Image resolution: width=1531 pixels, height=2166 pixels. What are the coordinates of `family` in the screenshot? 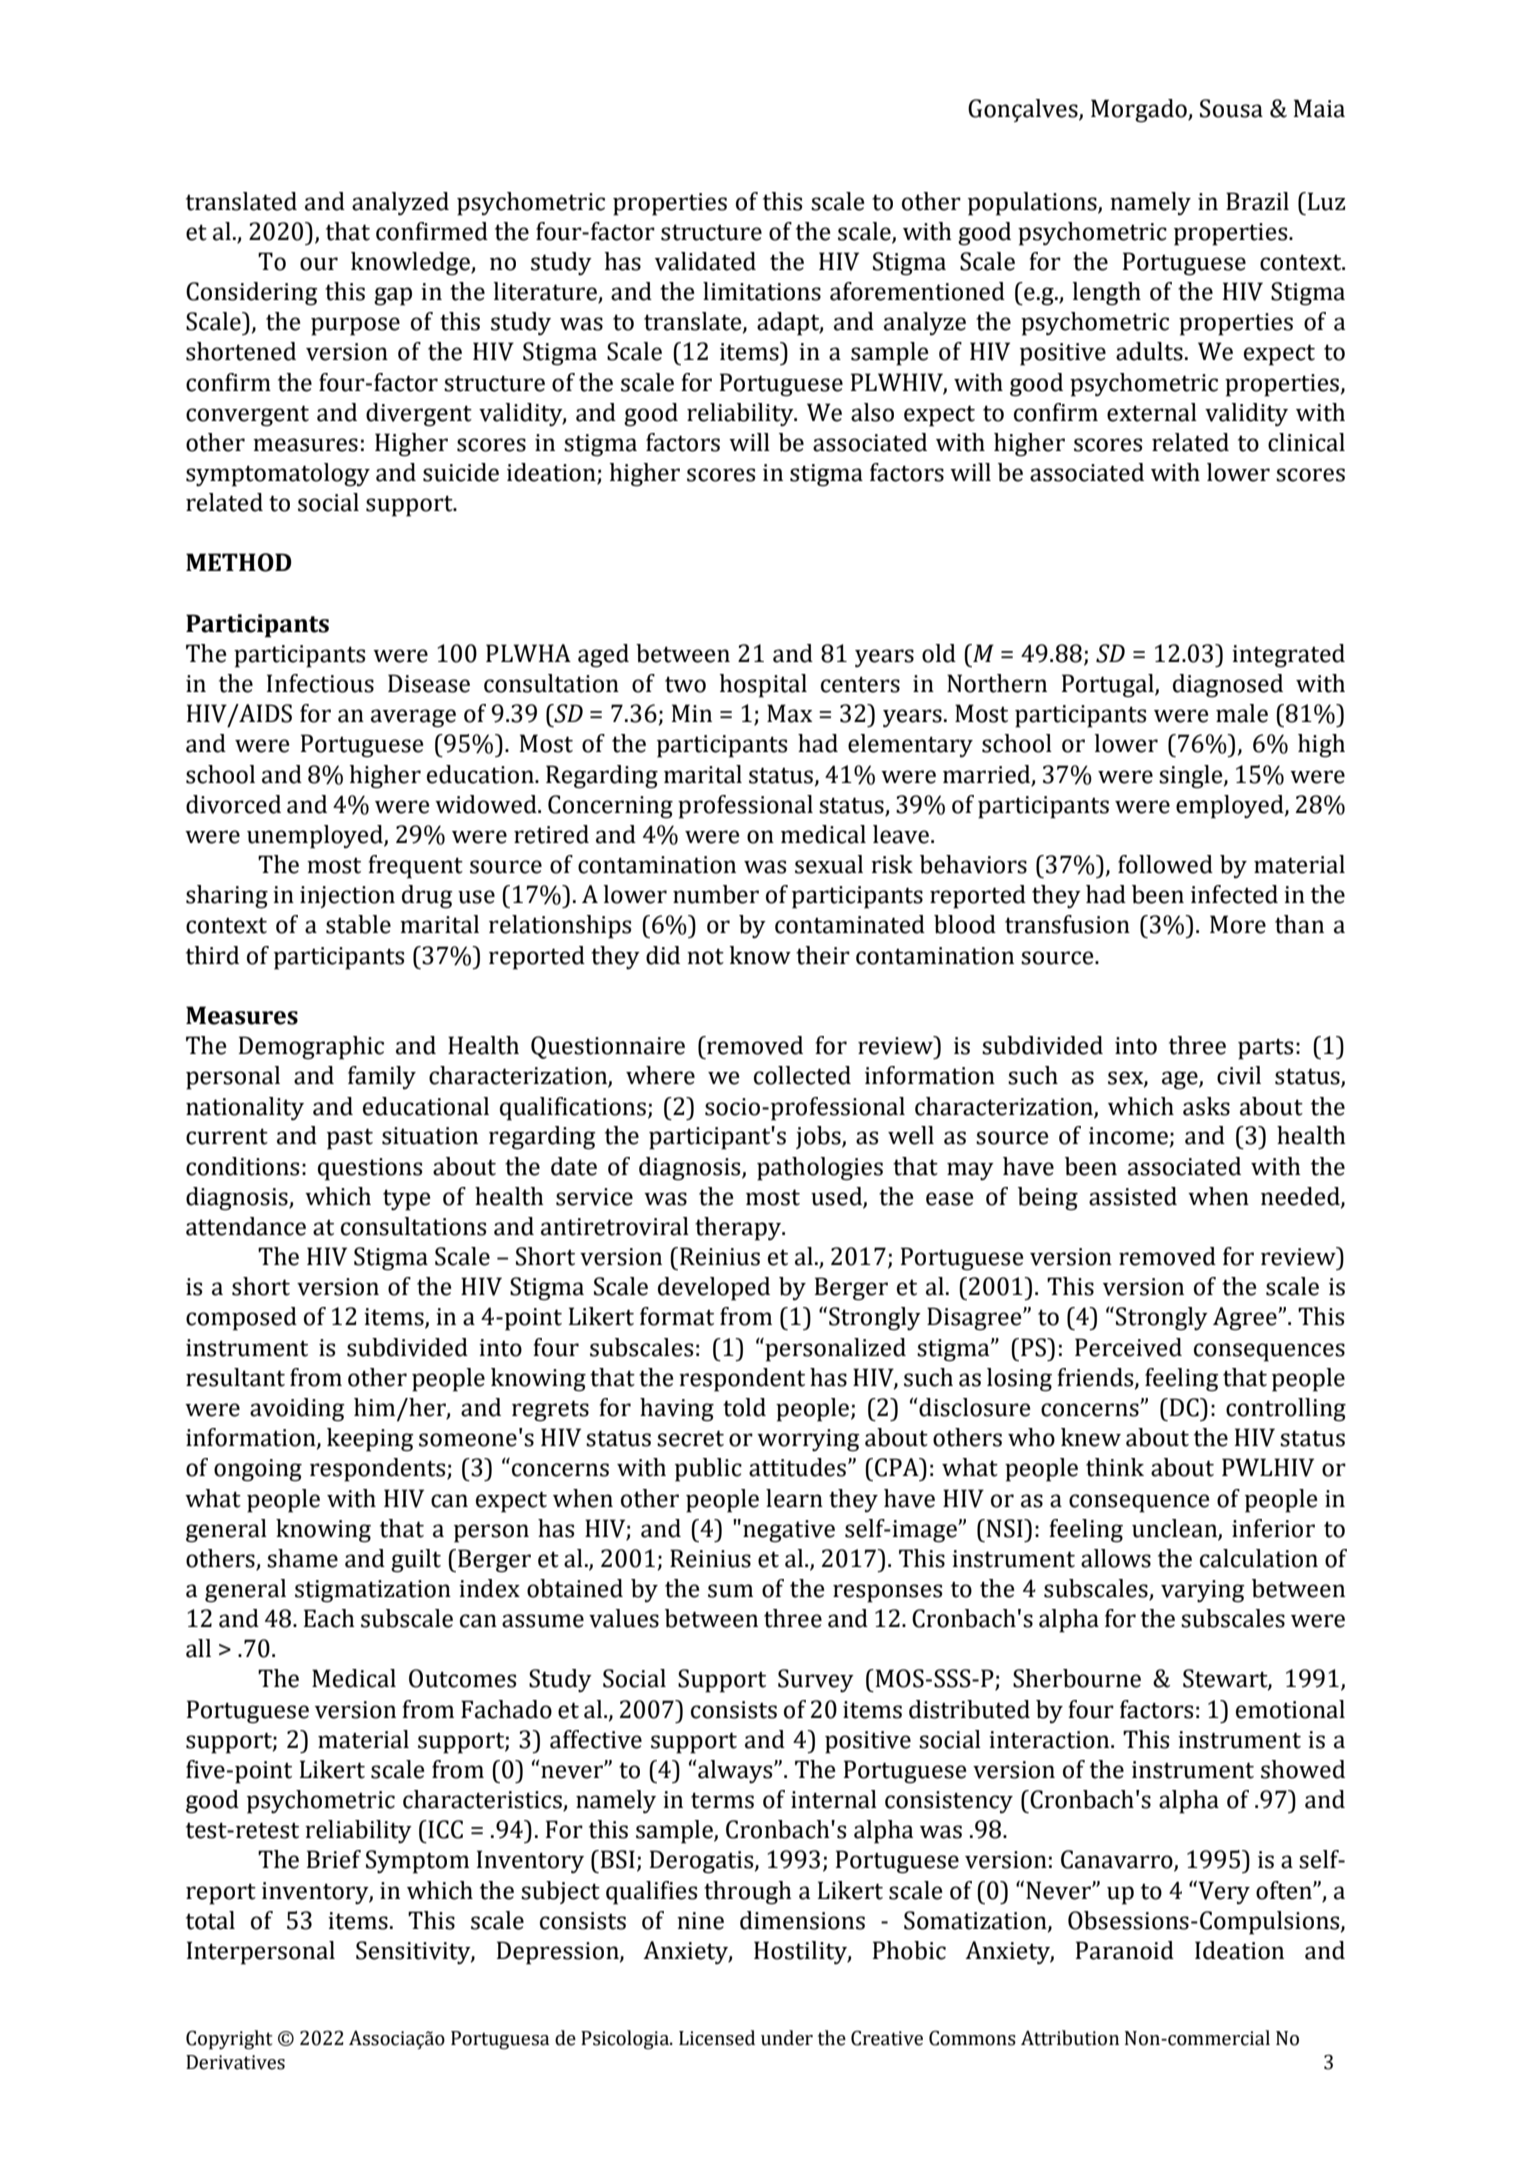 It's located at (382, 1078).
